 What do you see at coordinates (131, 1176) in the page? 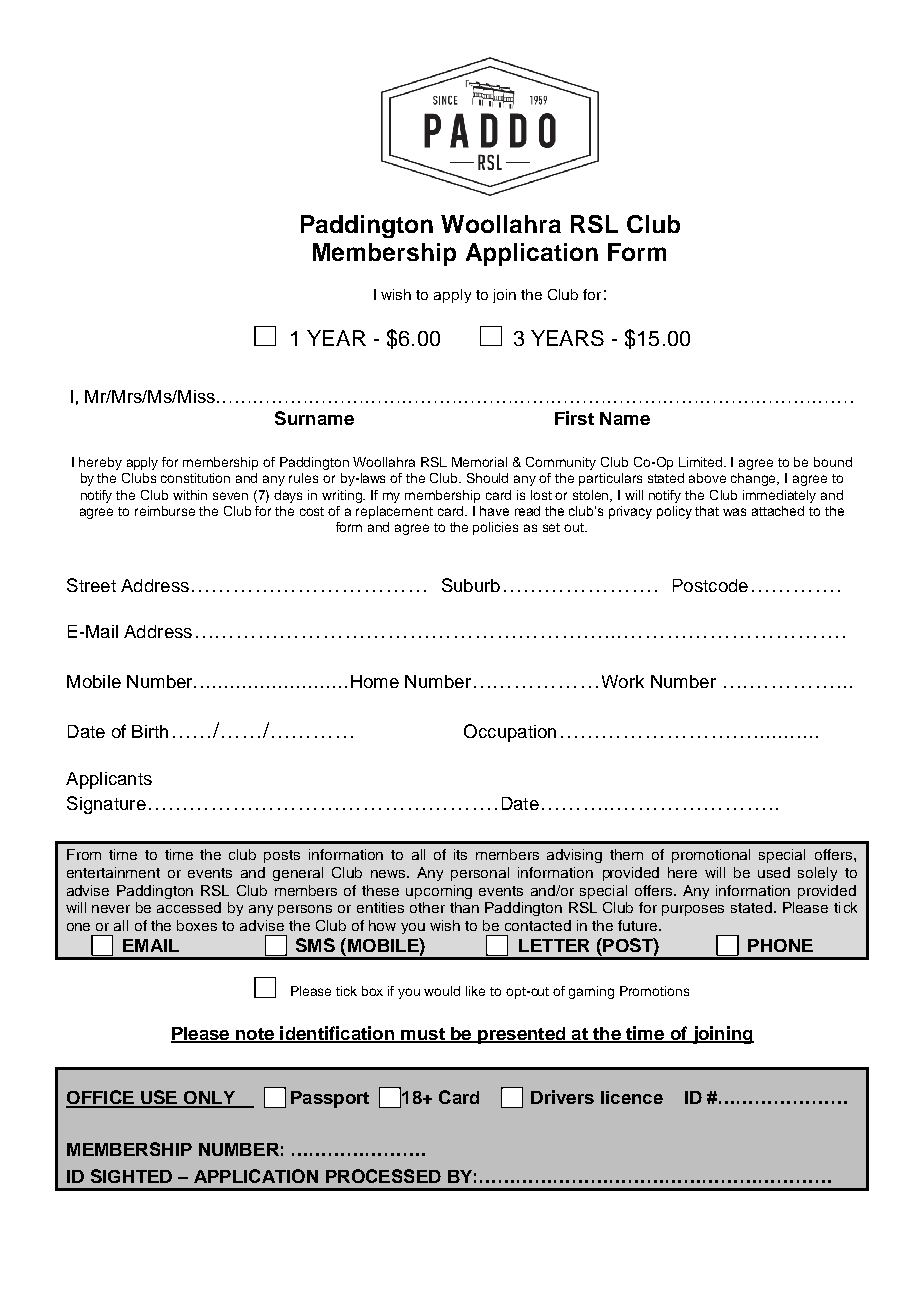
I see `SIGHTED` at bounding box center [131, 1176].
